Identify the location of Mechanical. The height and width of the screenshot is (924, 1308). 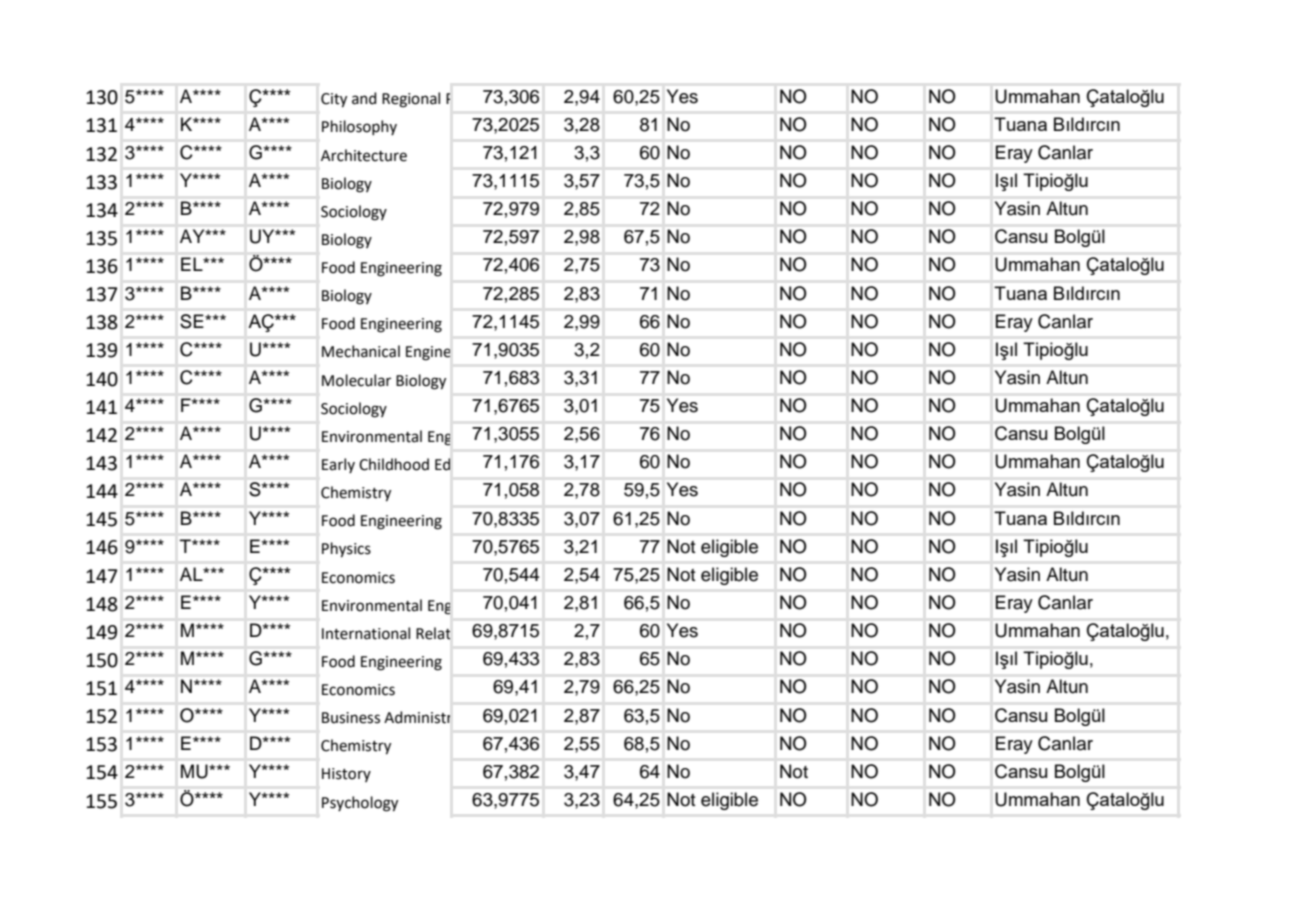
(361, 351).
